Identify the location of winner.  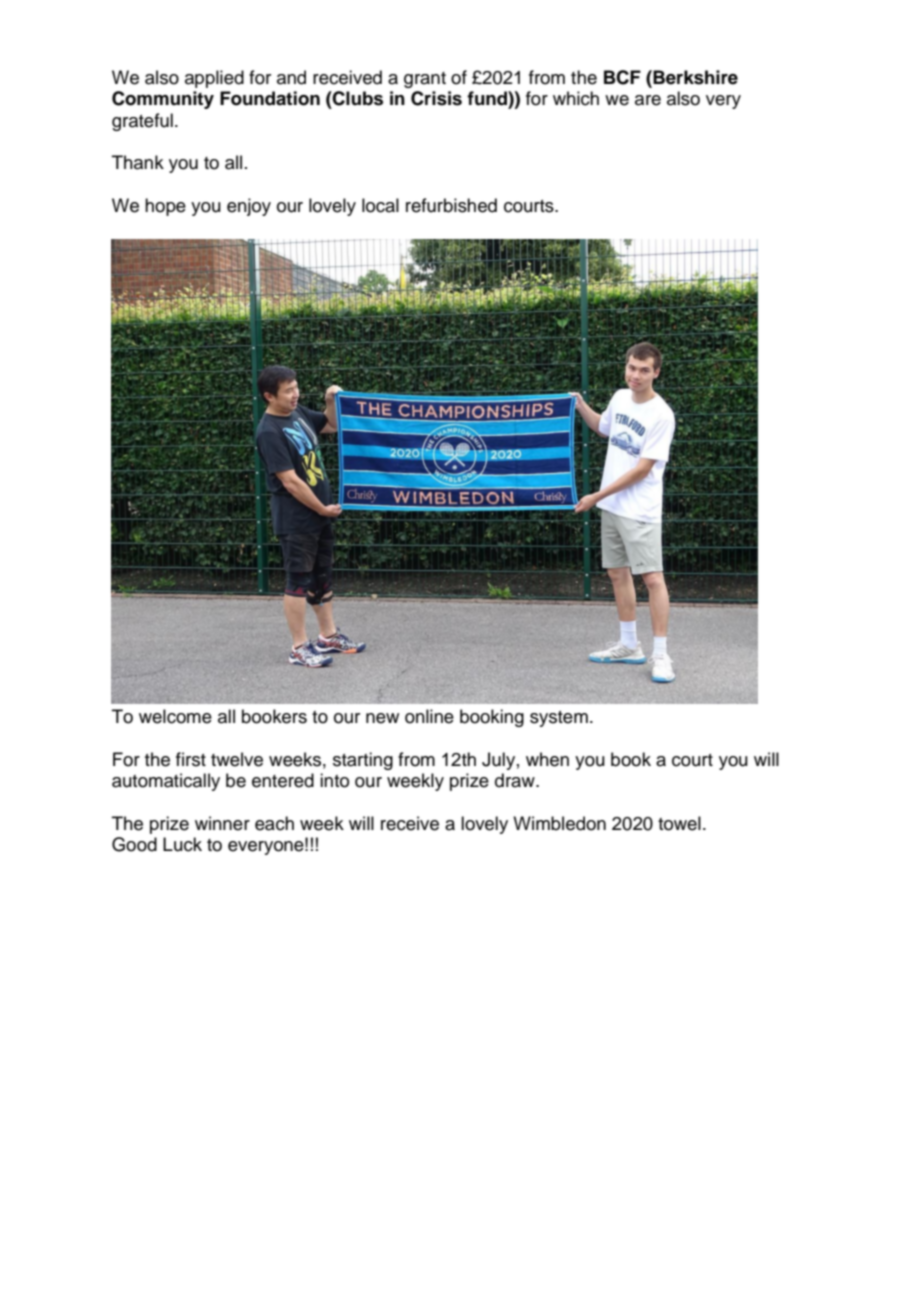
(222, 823).
